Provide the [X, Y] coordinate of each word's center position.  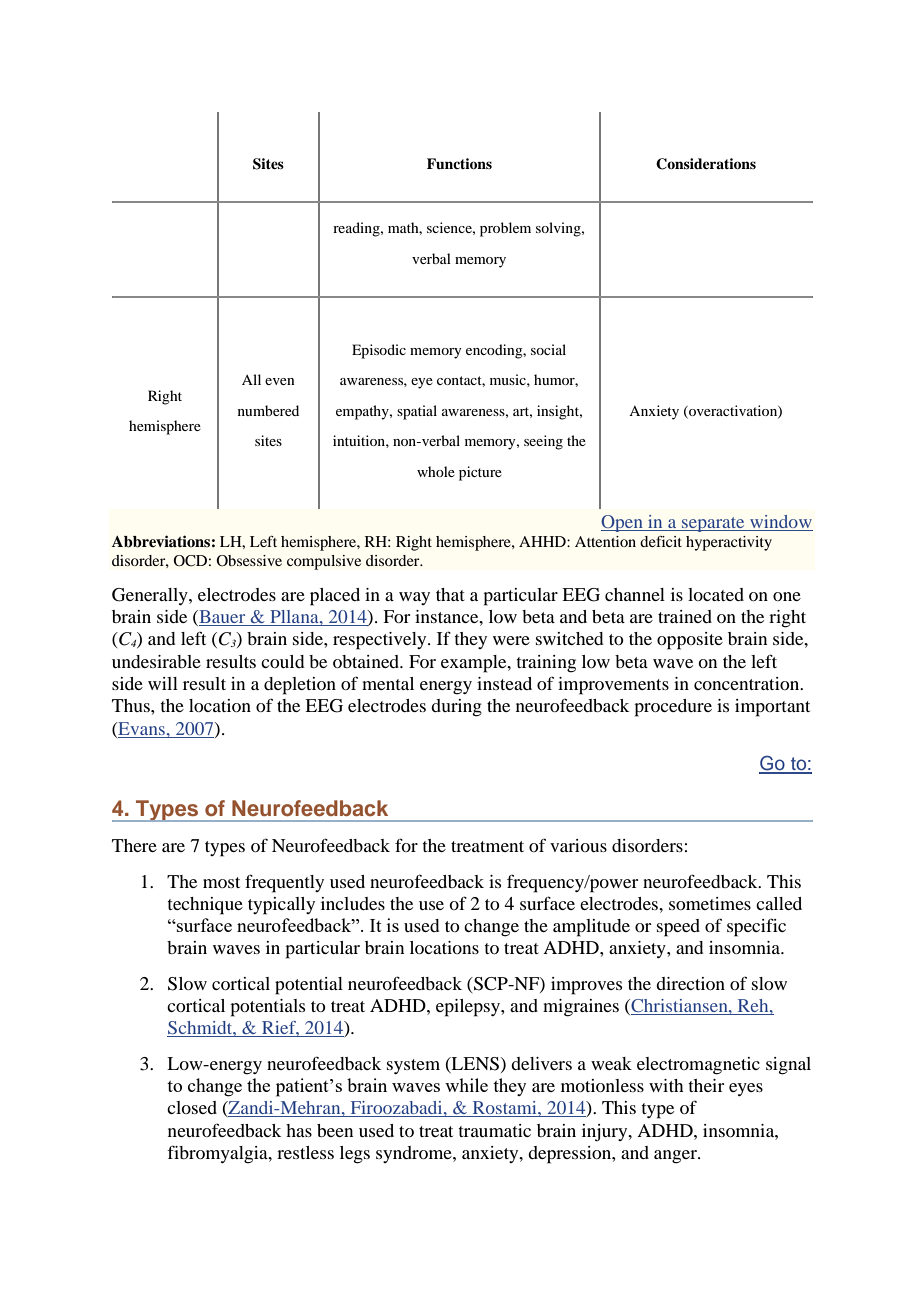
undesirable [156, 661]
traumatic [495, 1130]
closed [192, 1107]
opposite [690, 641]
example [475, 664]
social [548, 349]
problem [505, 229]
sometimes [710, 903]
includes [353, 903]
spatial [417, 412]
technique [205, 906]
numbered [268, 410]
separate [713, 524]
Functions [459, 163]
